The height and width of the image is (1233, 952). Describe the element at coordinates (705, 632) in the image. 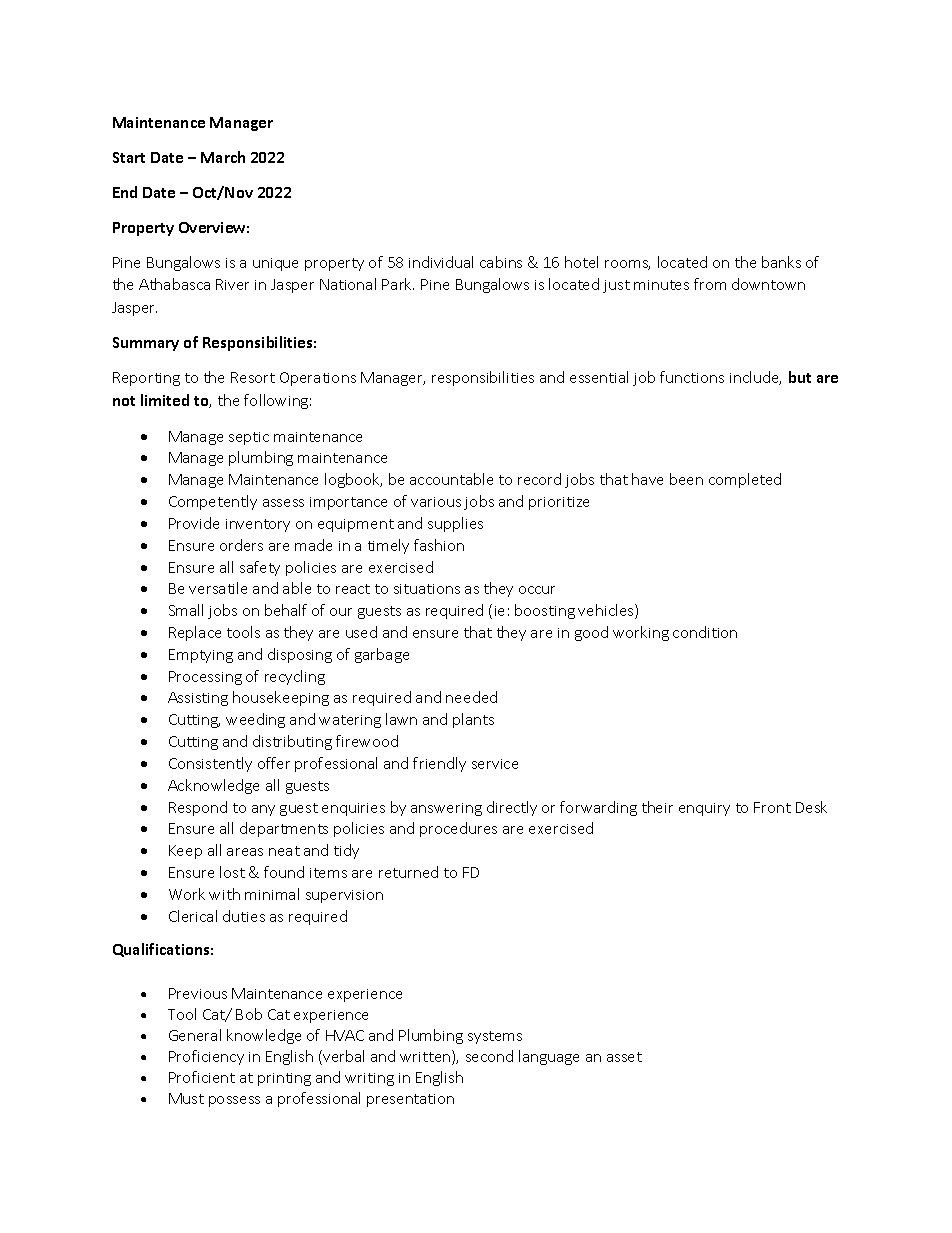

I see `condition` at that location.
